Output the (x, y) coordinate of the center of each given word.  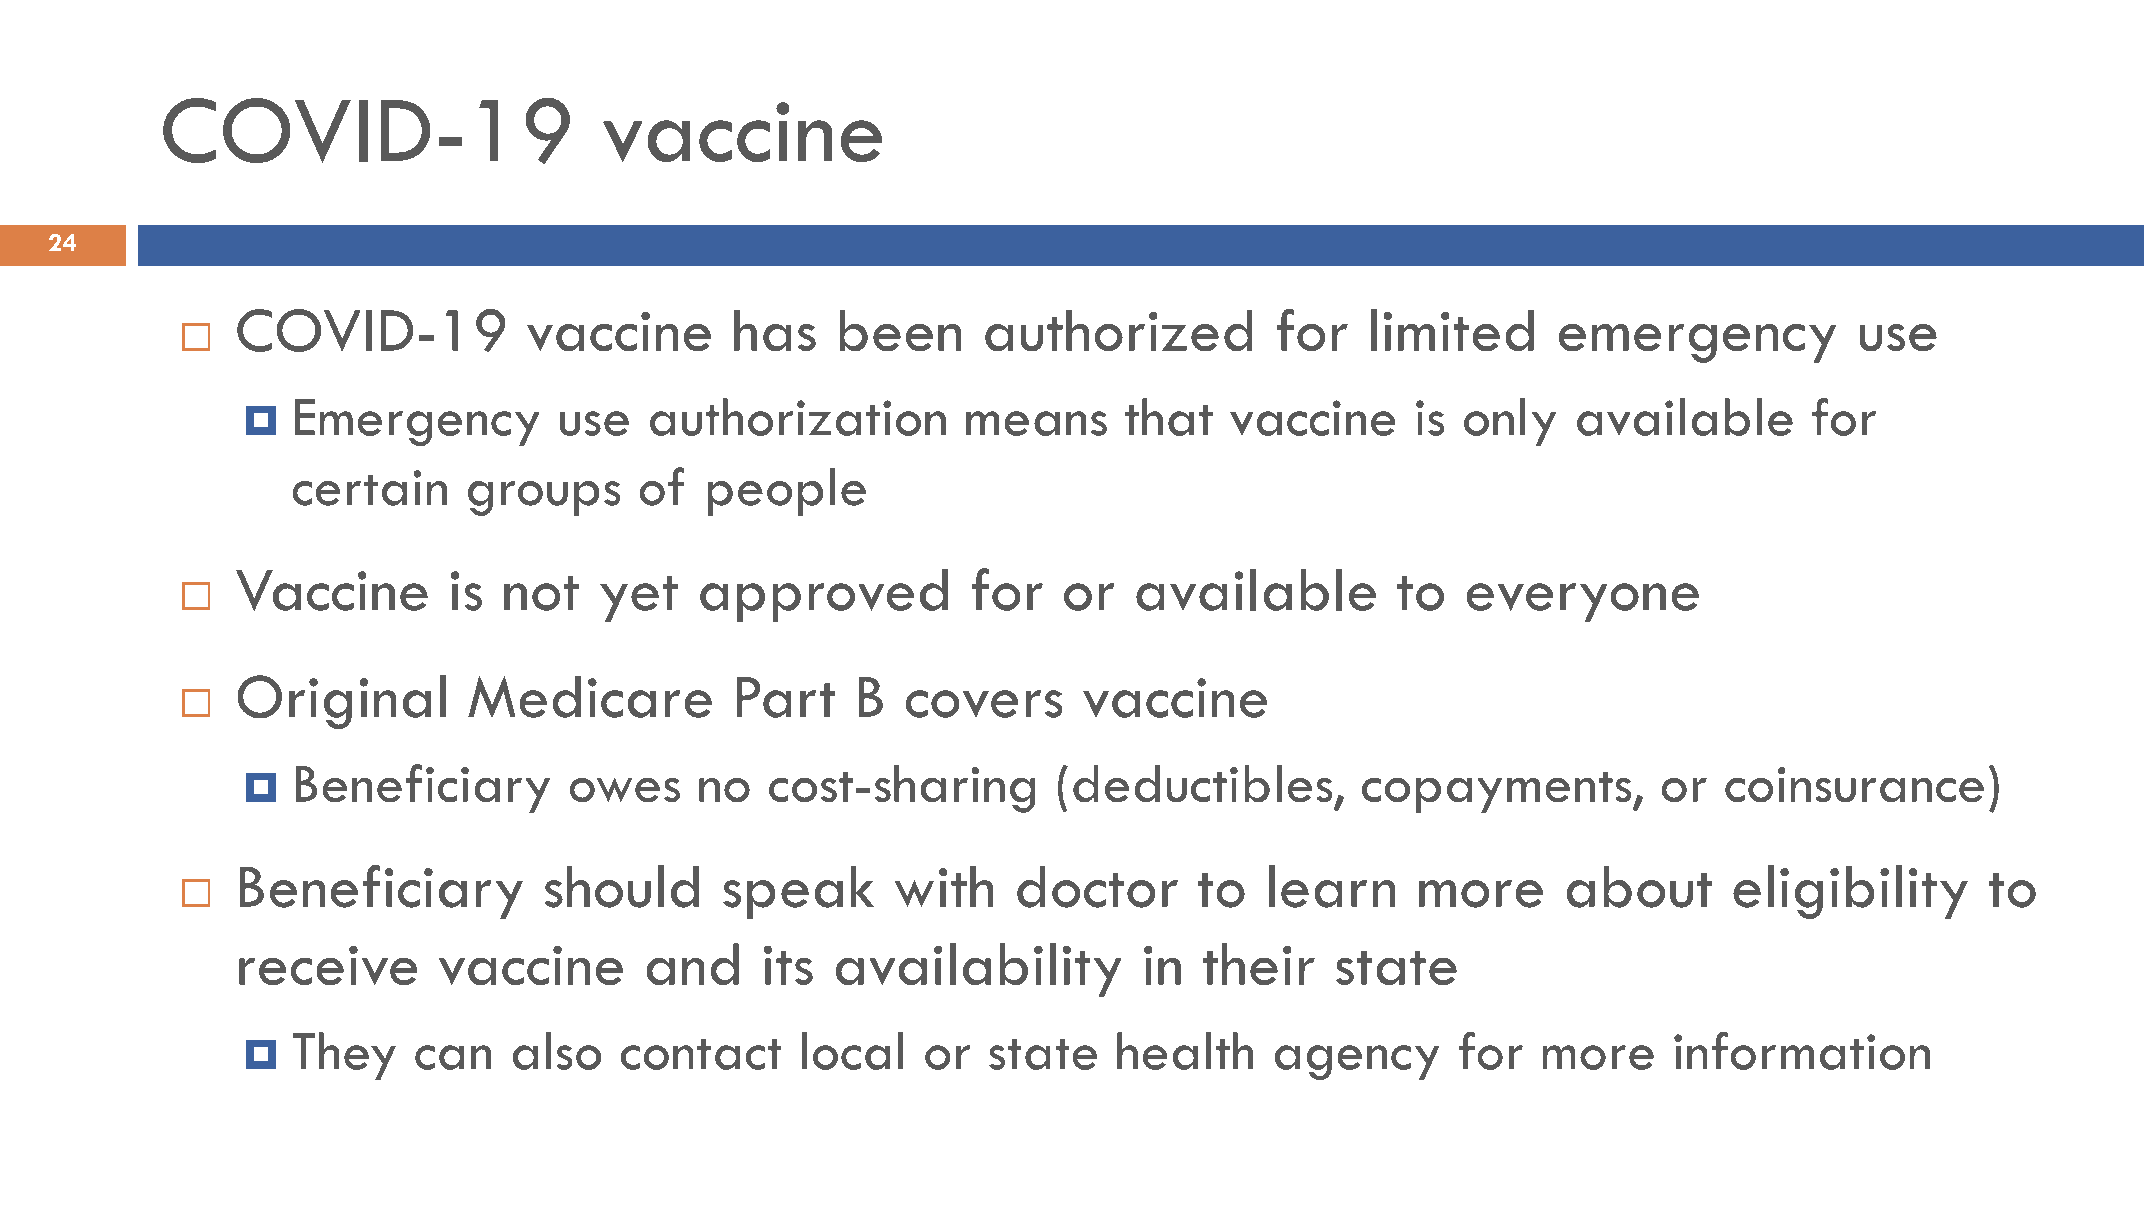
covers (984, 704)
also (557, 1051)
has (775, 330)
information (1802, 1051)
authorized (1118, 330)
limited (1452, 330)
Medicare (590, 697)
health (1185, 1051)
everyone (1583, 602)
